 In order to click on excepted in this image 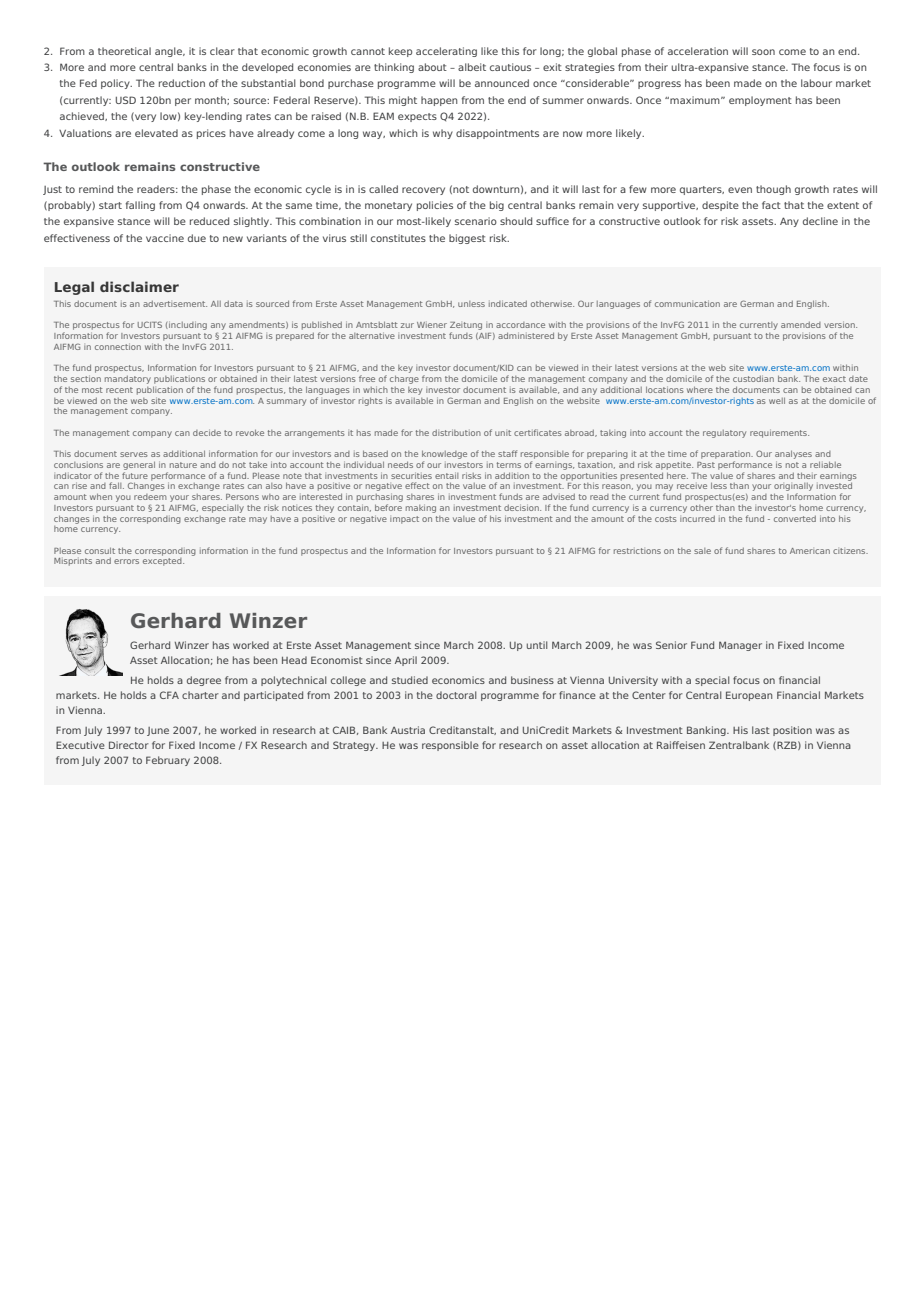, I will do `click(163, 560)`.
